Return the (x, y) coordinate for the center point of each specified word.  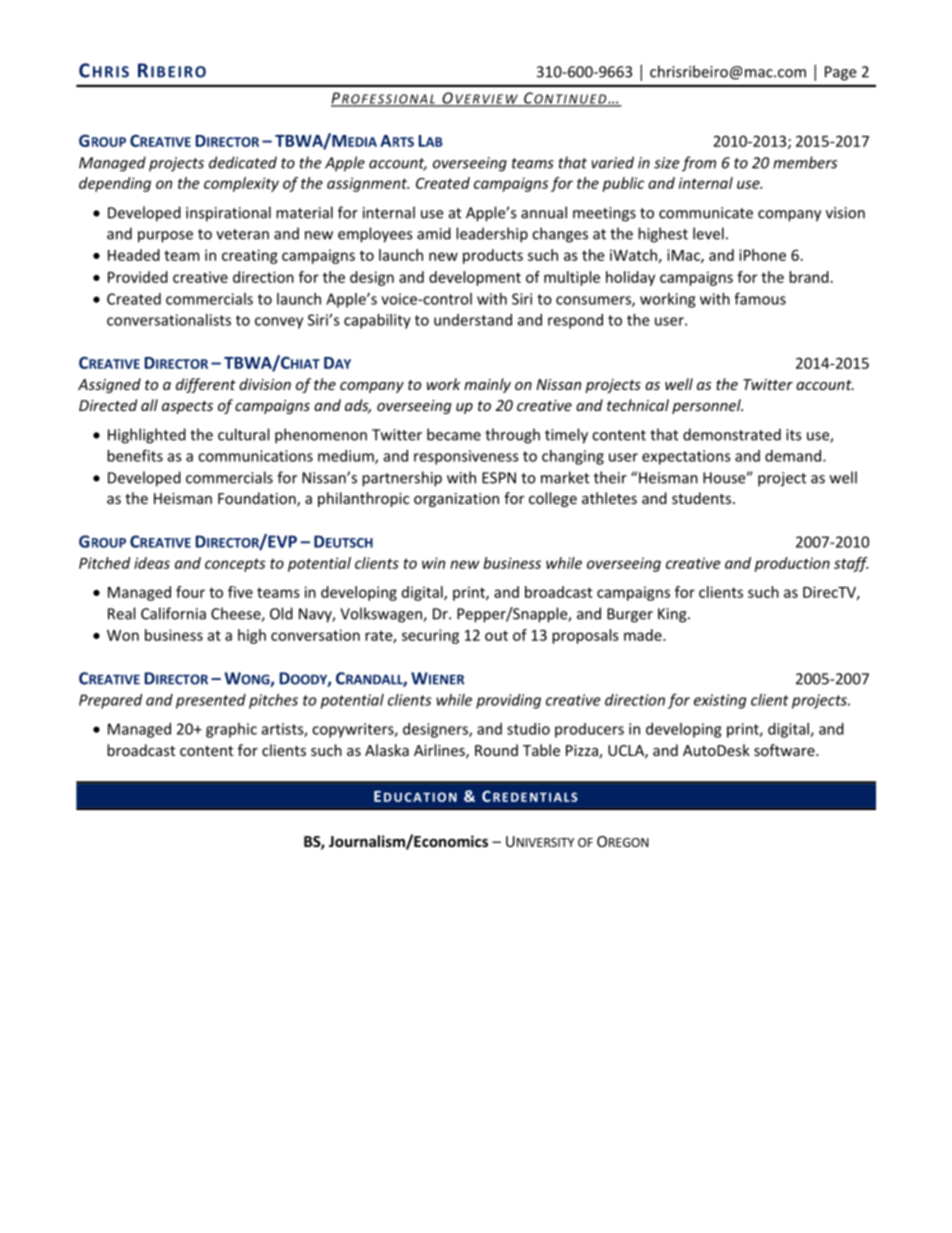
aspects (187, 407)
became (454, 434)
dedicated (243, 162)
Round (496, 750)
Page (840, 73)
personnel (707, 406)
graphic (231, 730)
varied (613, 162)
